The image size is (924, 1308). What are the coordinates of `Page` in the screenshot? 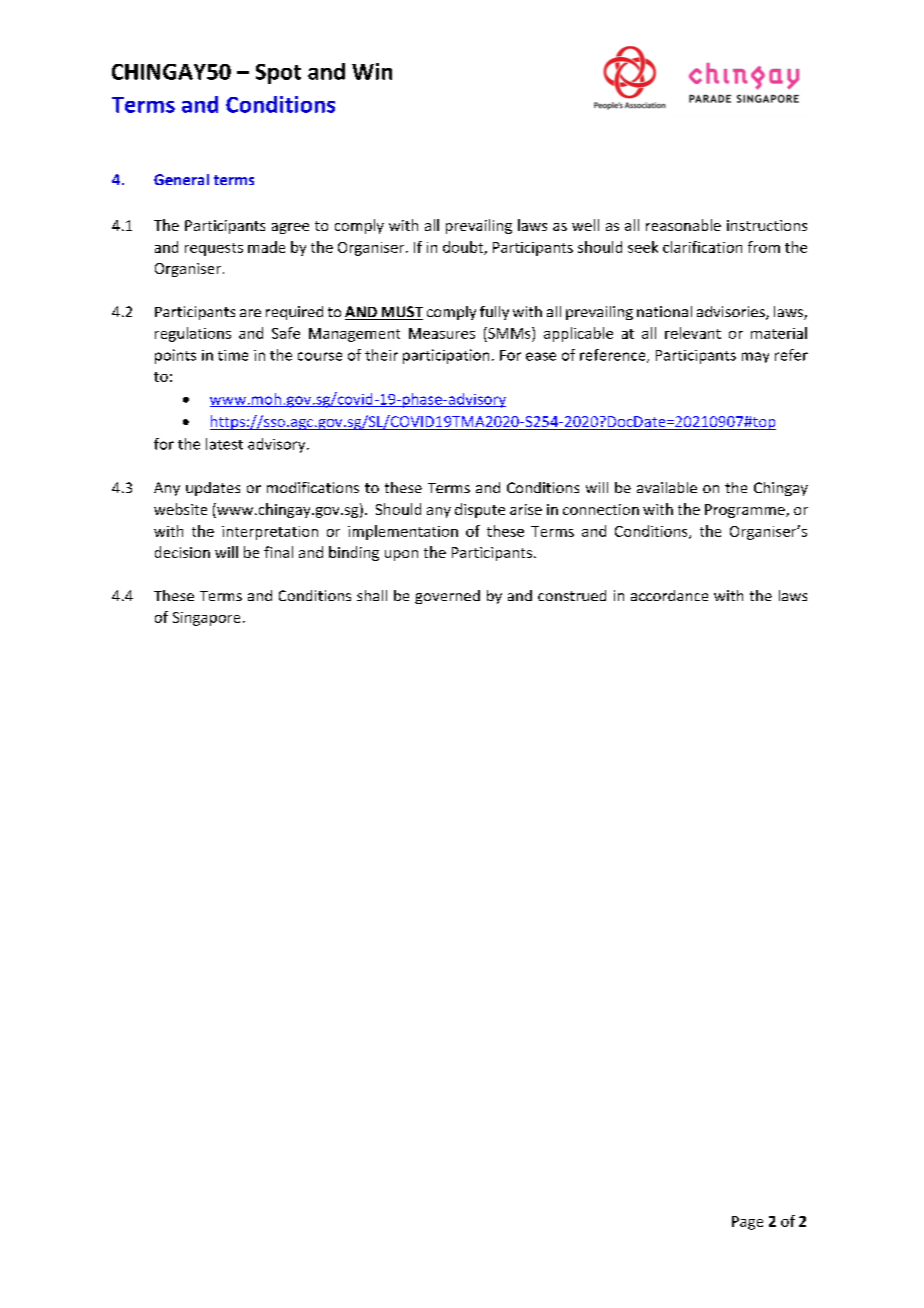 It's located at (747, 1223).
